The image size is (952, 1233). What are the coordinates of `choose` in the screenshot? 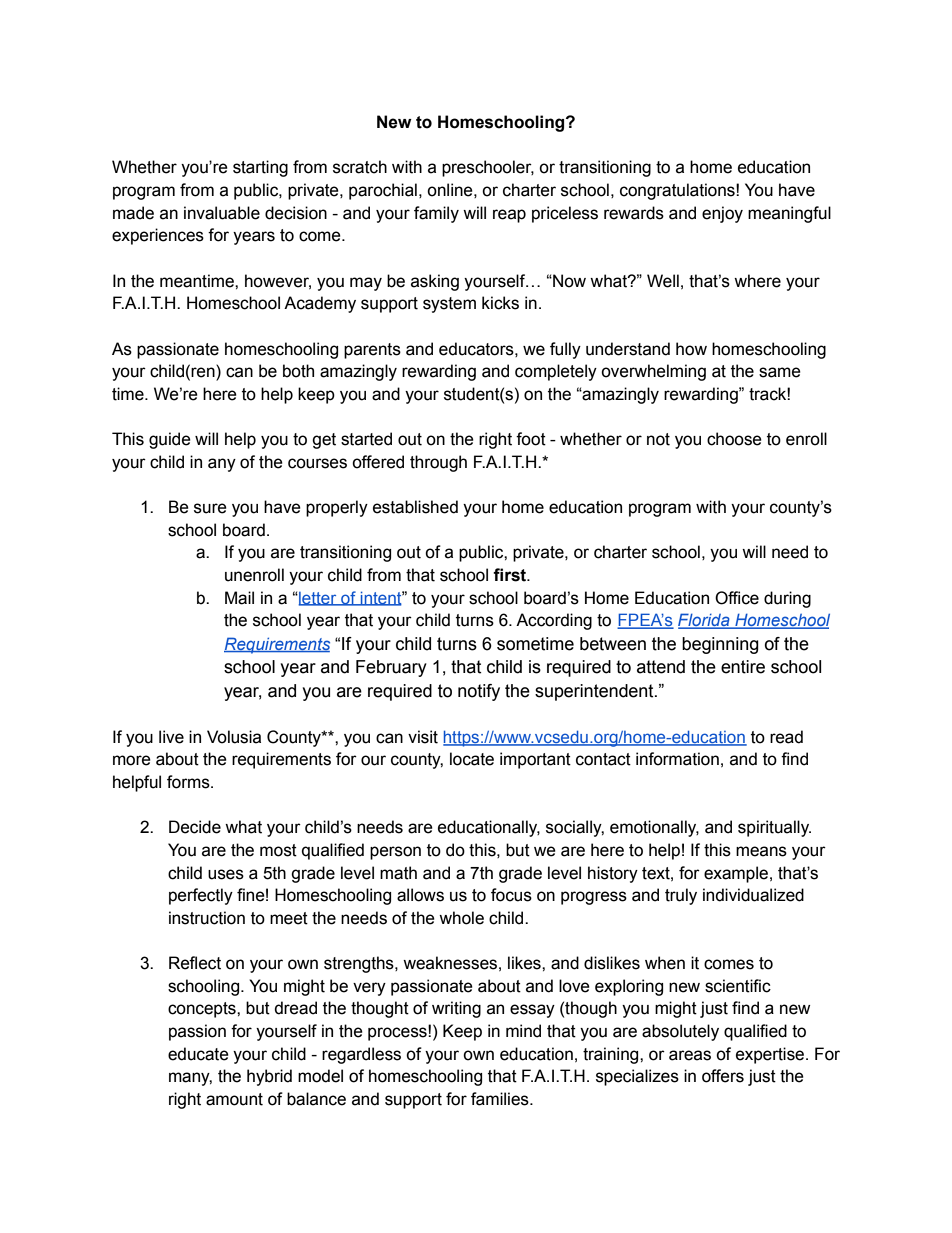 It's located at (734, 439).
